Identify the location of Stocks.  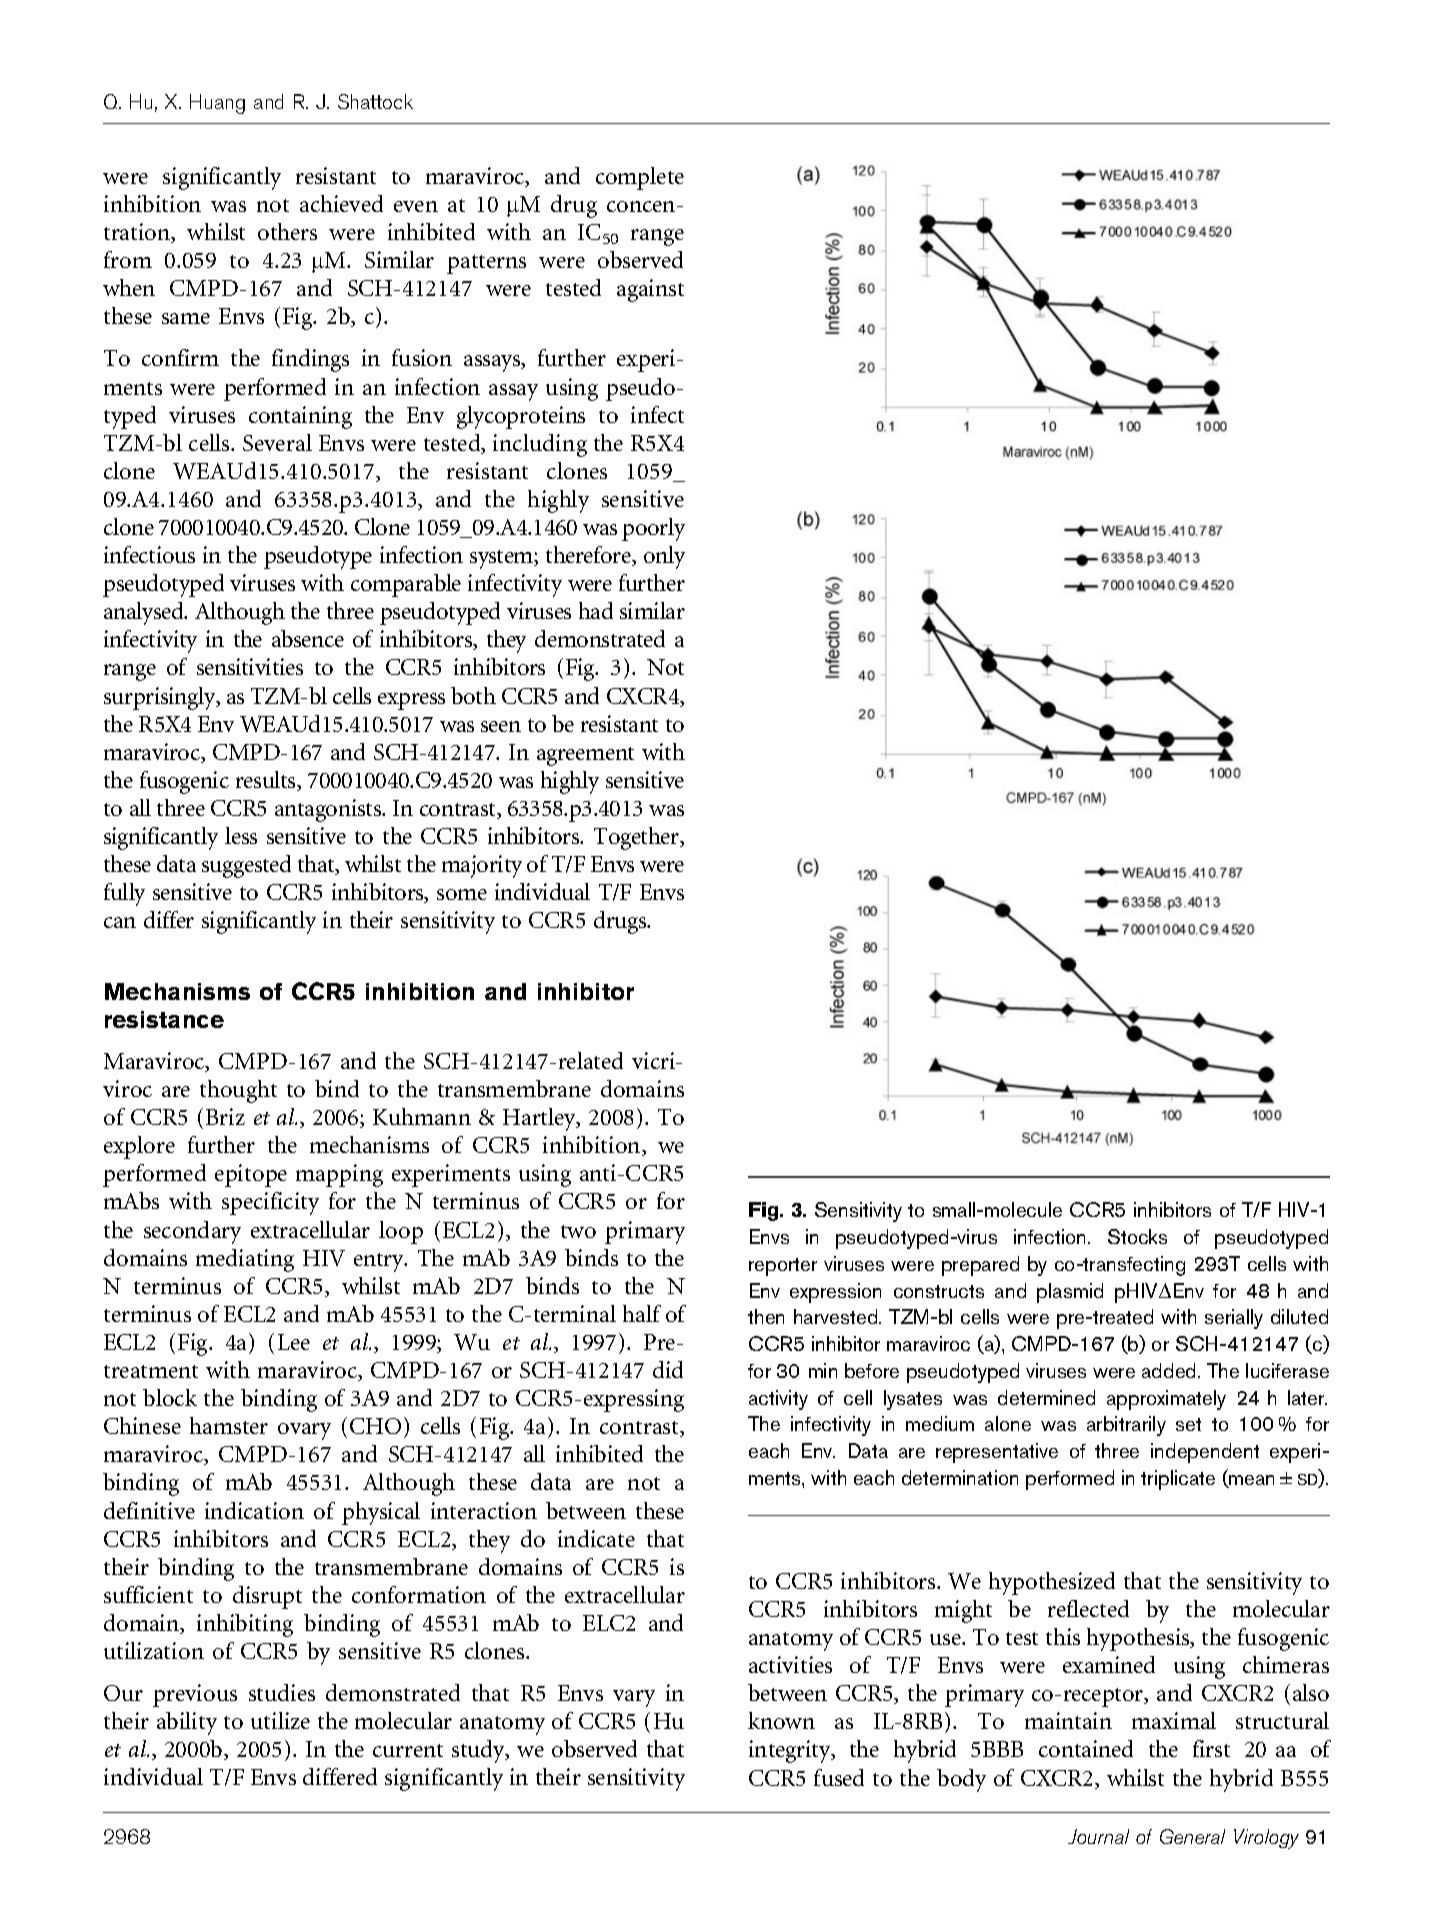
(1137, 1236).
